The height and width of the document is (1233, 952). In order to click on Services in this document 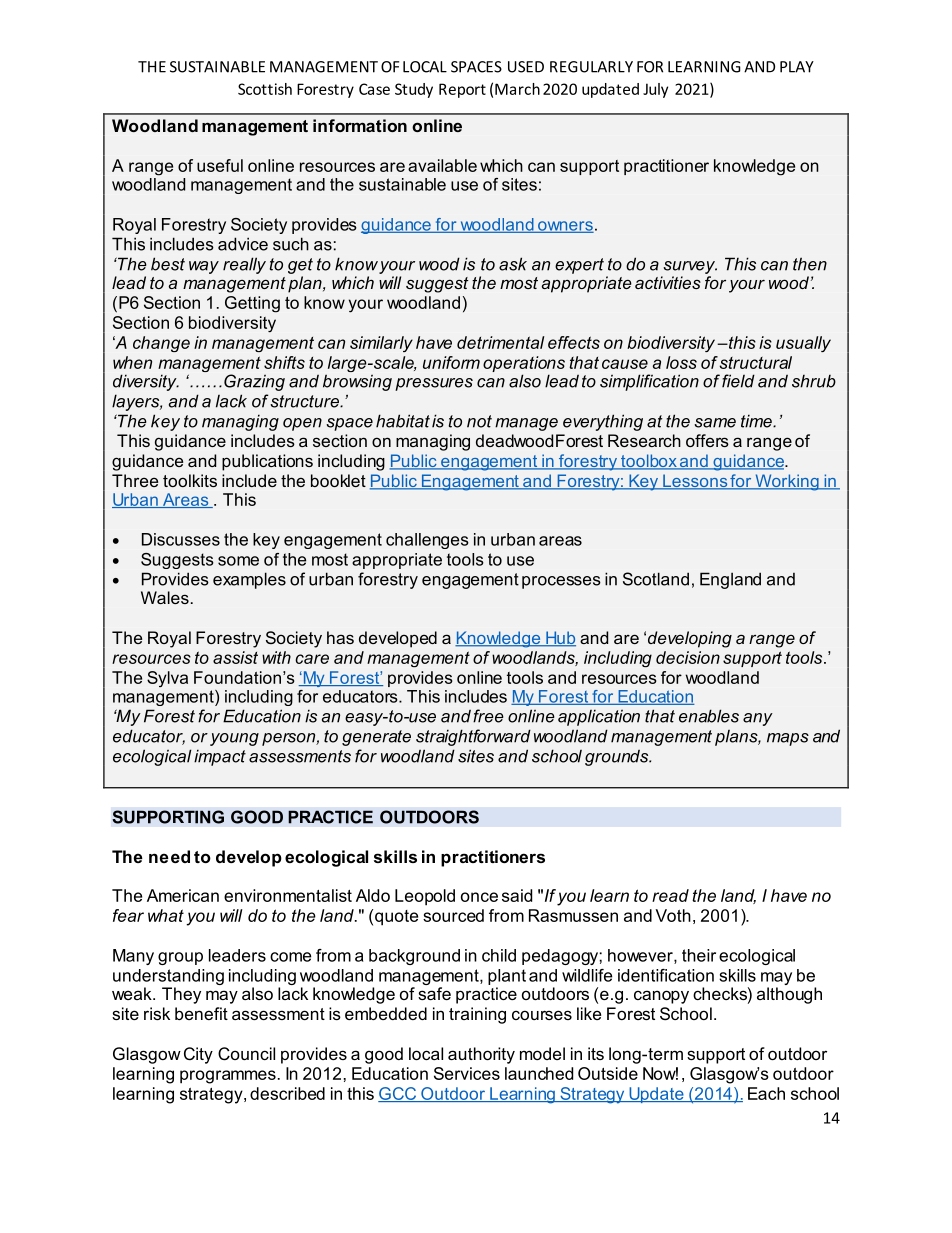, I will do `click(467, 1073)`.
